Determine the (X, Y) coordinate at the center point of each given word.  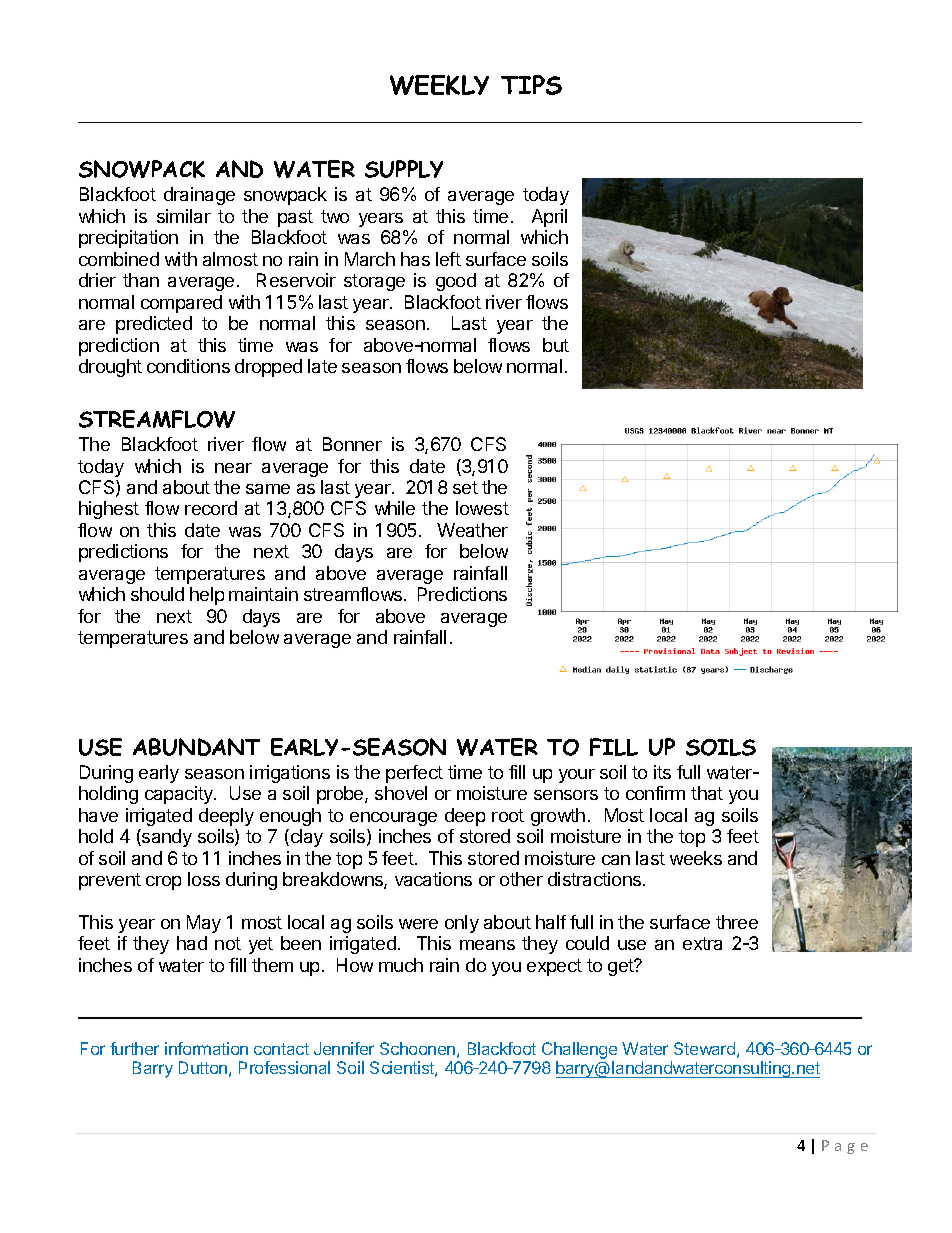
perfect (414, 774)
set (465, 487)
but (556, 345)
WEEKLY (439, 85)
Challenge (579, 1050)
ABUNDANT (196, 747)
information (206, 1048)
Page (845, 1147)
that (707, 793)
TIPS (531, 85)
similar (184, 216)
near (233, 468)
